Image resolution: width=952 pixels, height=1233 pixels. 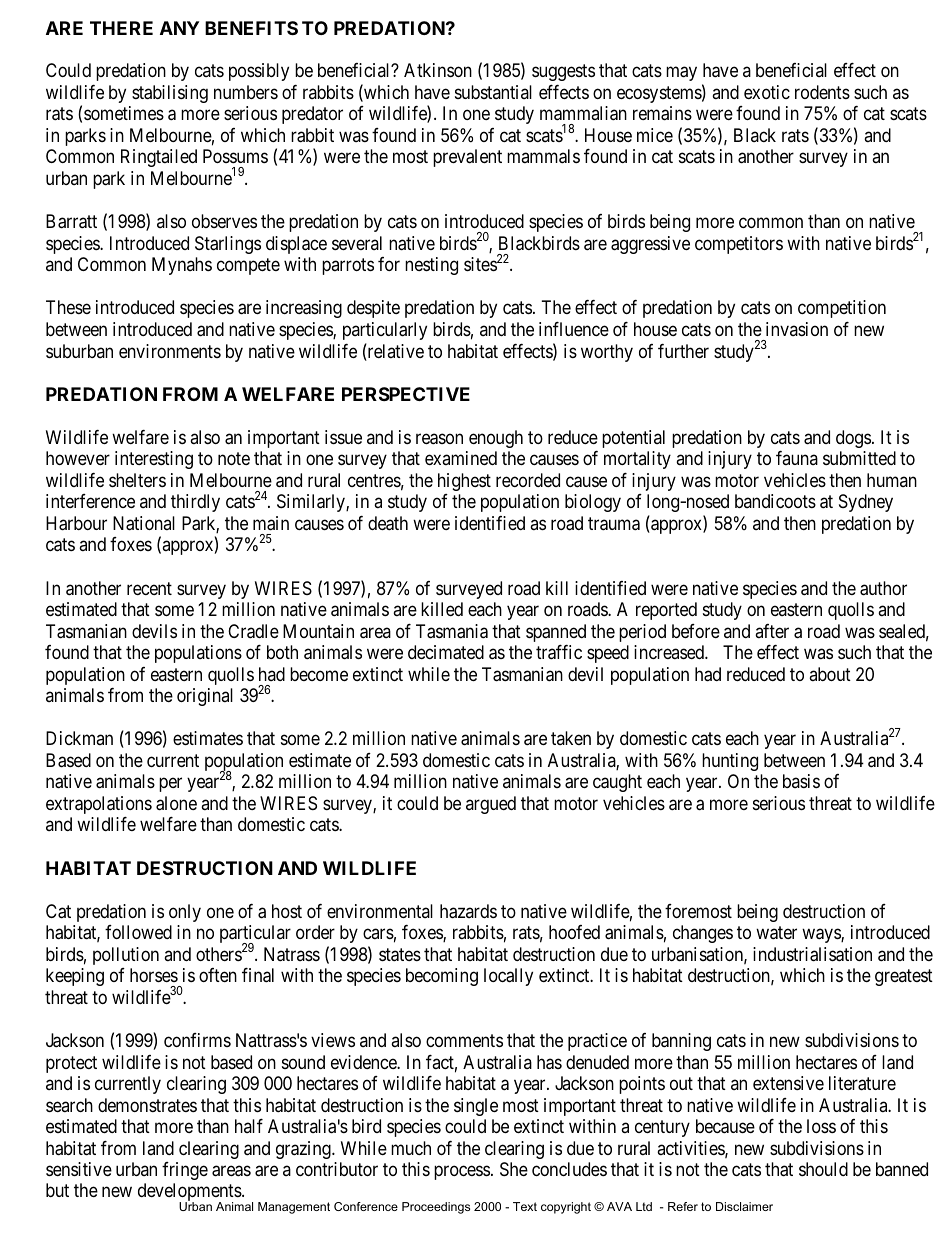 What do you see at coordinates (772, 631) in the page?
I see `after` at bounding box center [772, 631].
